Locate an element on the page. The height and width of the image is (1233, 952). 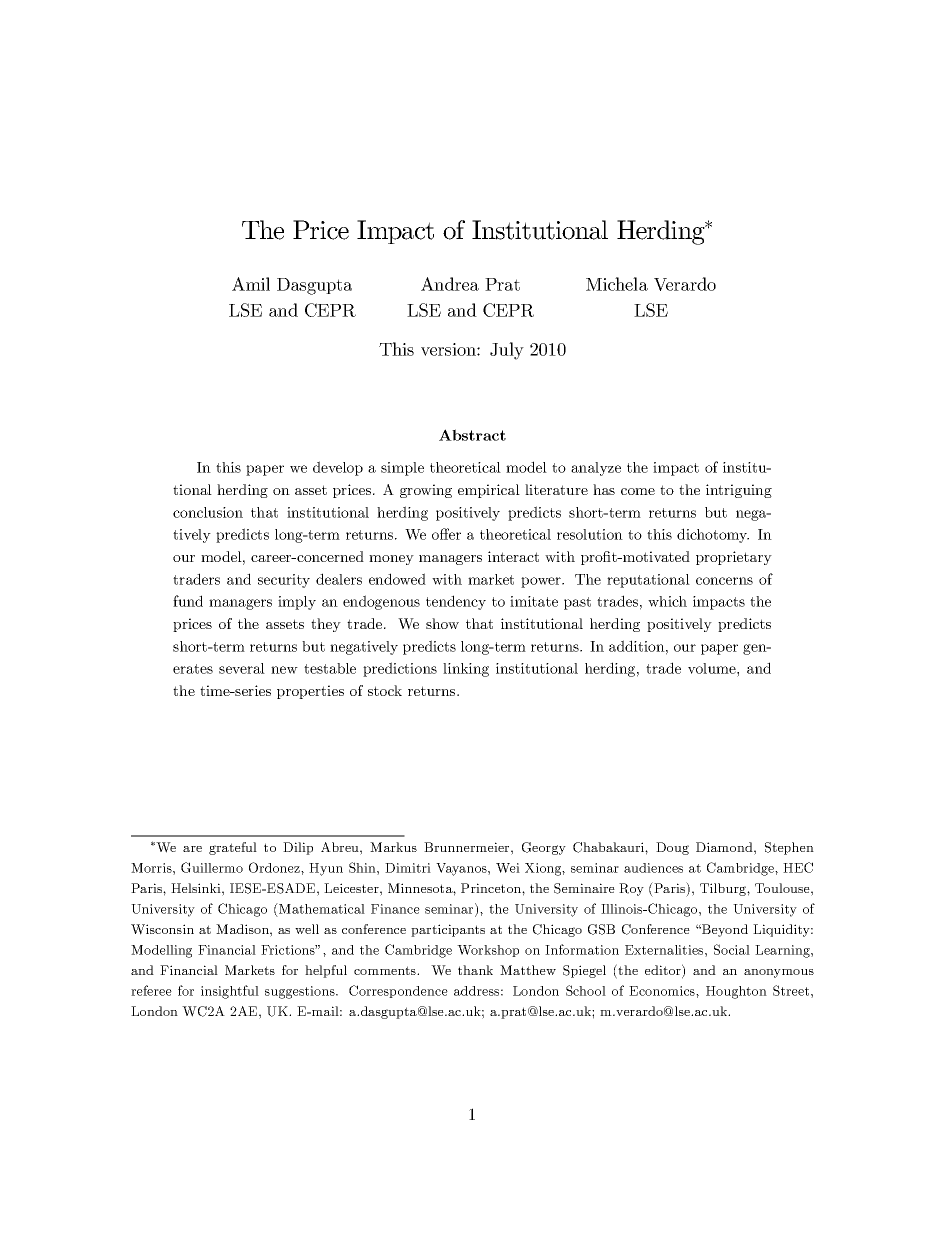
July is located at coordinates (507, 351).
